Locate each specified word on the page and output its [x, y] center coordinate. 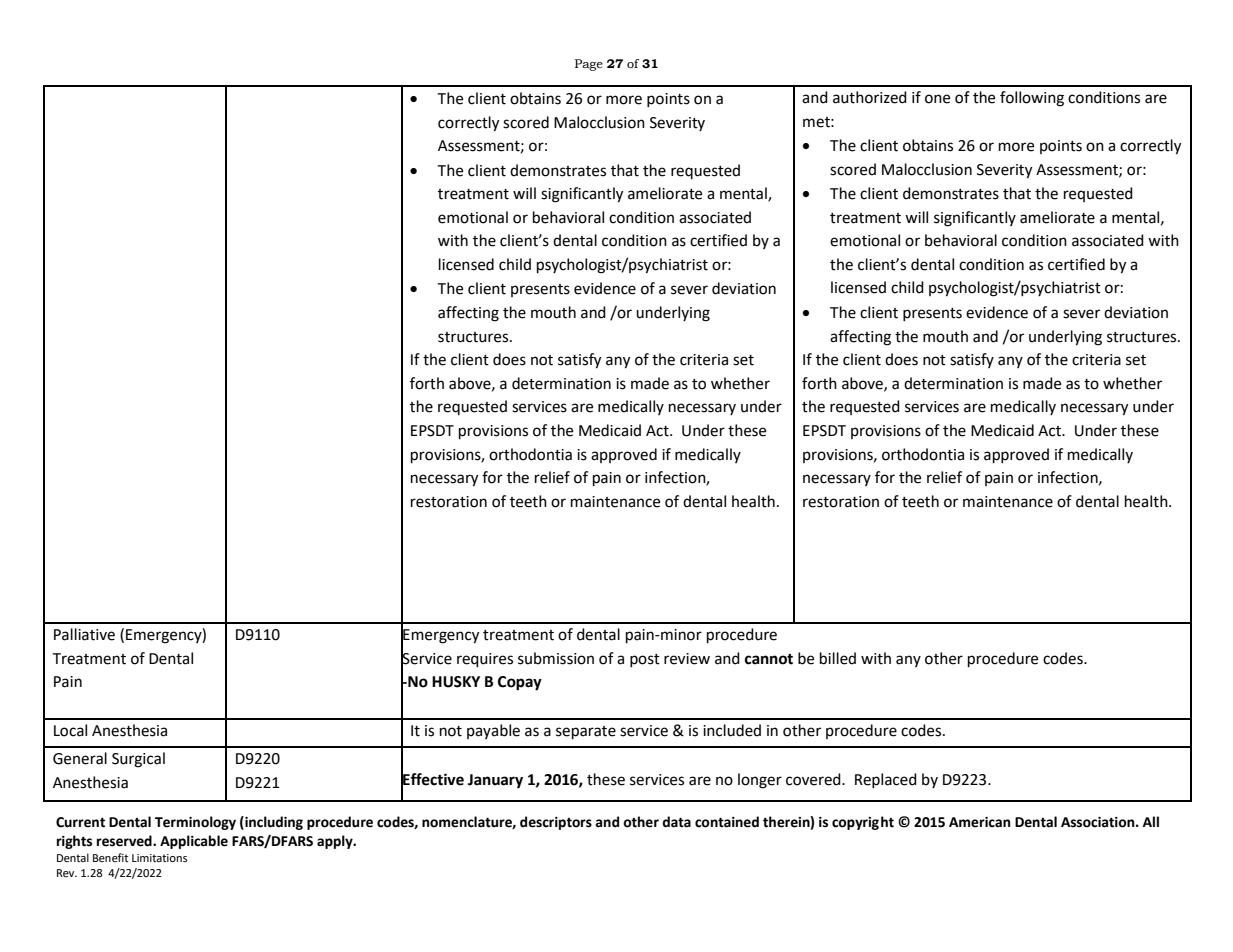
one [937, 99]
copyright [863, 823]
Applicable [194, 842]
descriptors [556, 823]
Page [589, 65]
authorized [870, 97]
